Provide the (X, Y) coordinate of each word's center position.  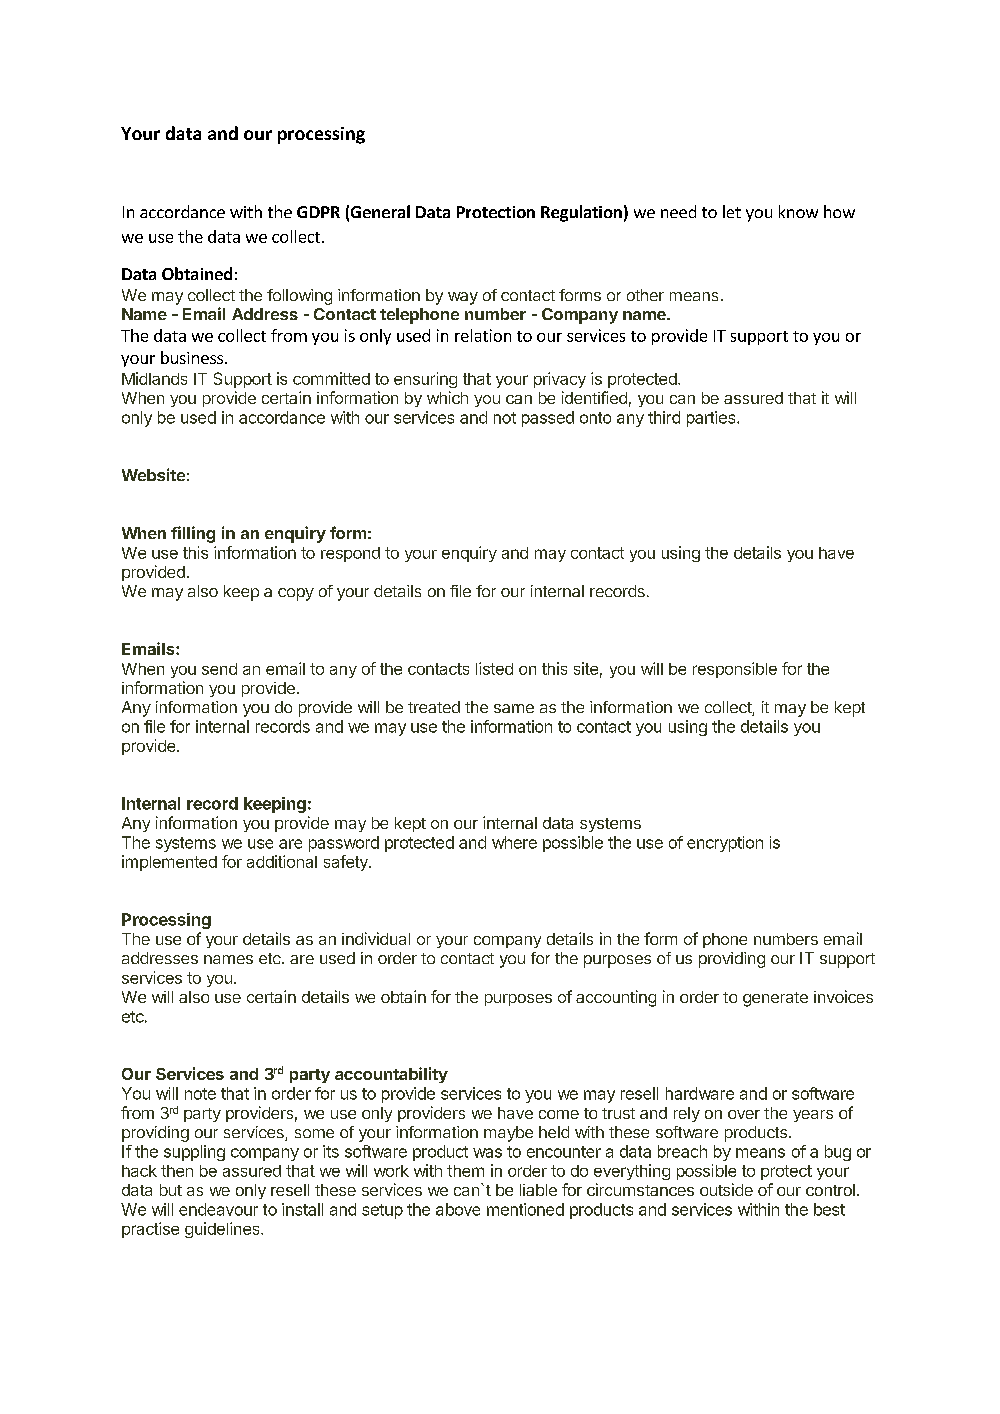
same (514, 708)
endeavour (218, 1209)
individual (376, 938)
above (458, 1209)
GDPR (318, 212)
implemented (169, 863)
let (732, 211)
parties (712, 419)
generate (775, 999)
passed (548, 419)
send (219, 669)
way (463, 298)
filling (193, 534)
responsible (735, 670)
